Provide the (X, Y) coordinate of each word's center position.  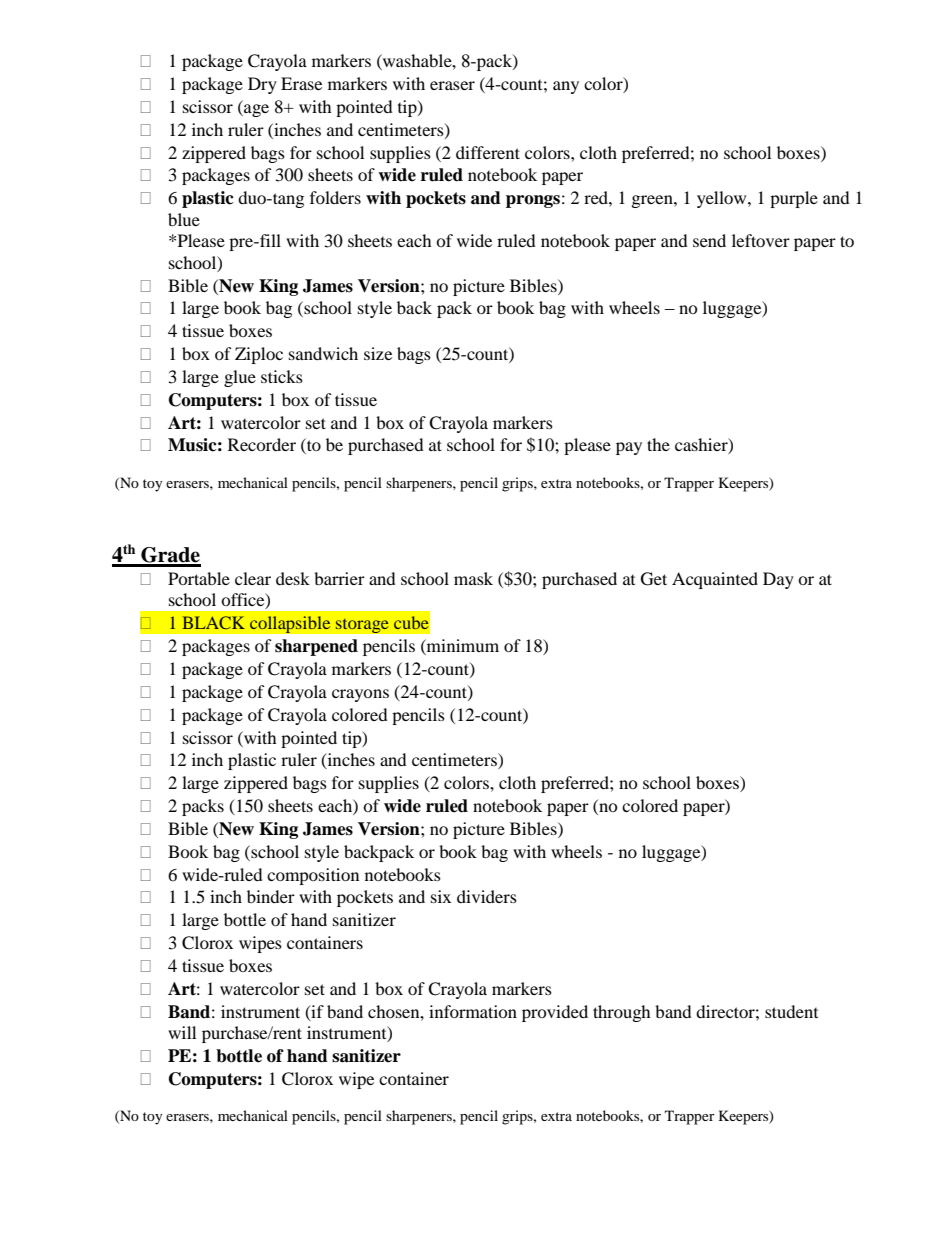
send (709, 240)
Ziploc (259, 355)
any (566, 87)
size (378, 353)
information (473, 1011)
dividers (487, 896)
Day (778, 580)
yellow (723, 199)
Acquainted (715, 580)
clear (253, 578)
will (182, 1032)
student (791, 1011)
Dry (262, 85)
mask (473, 578)
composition (313, 876)
